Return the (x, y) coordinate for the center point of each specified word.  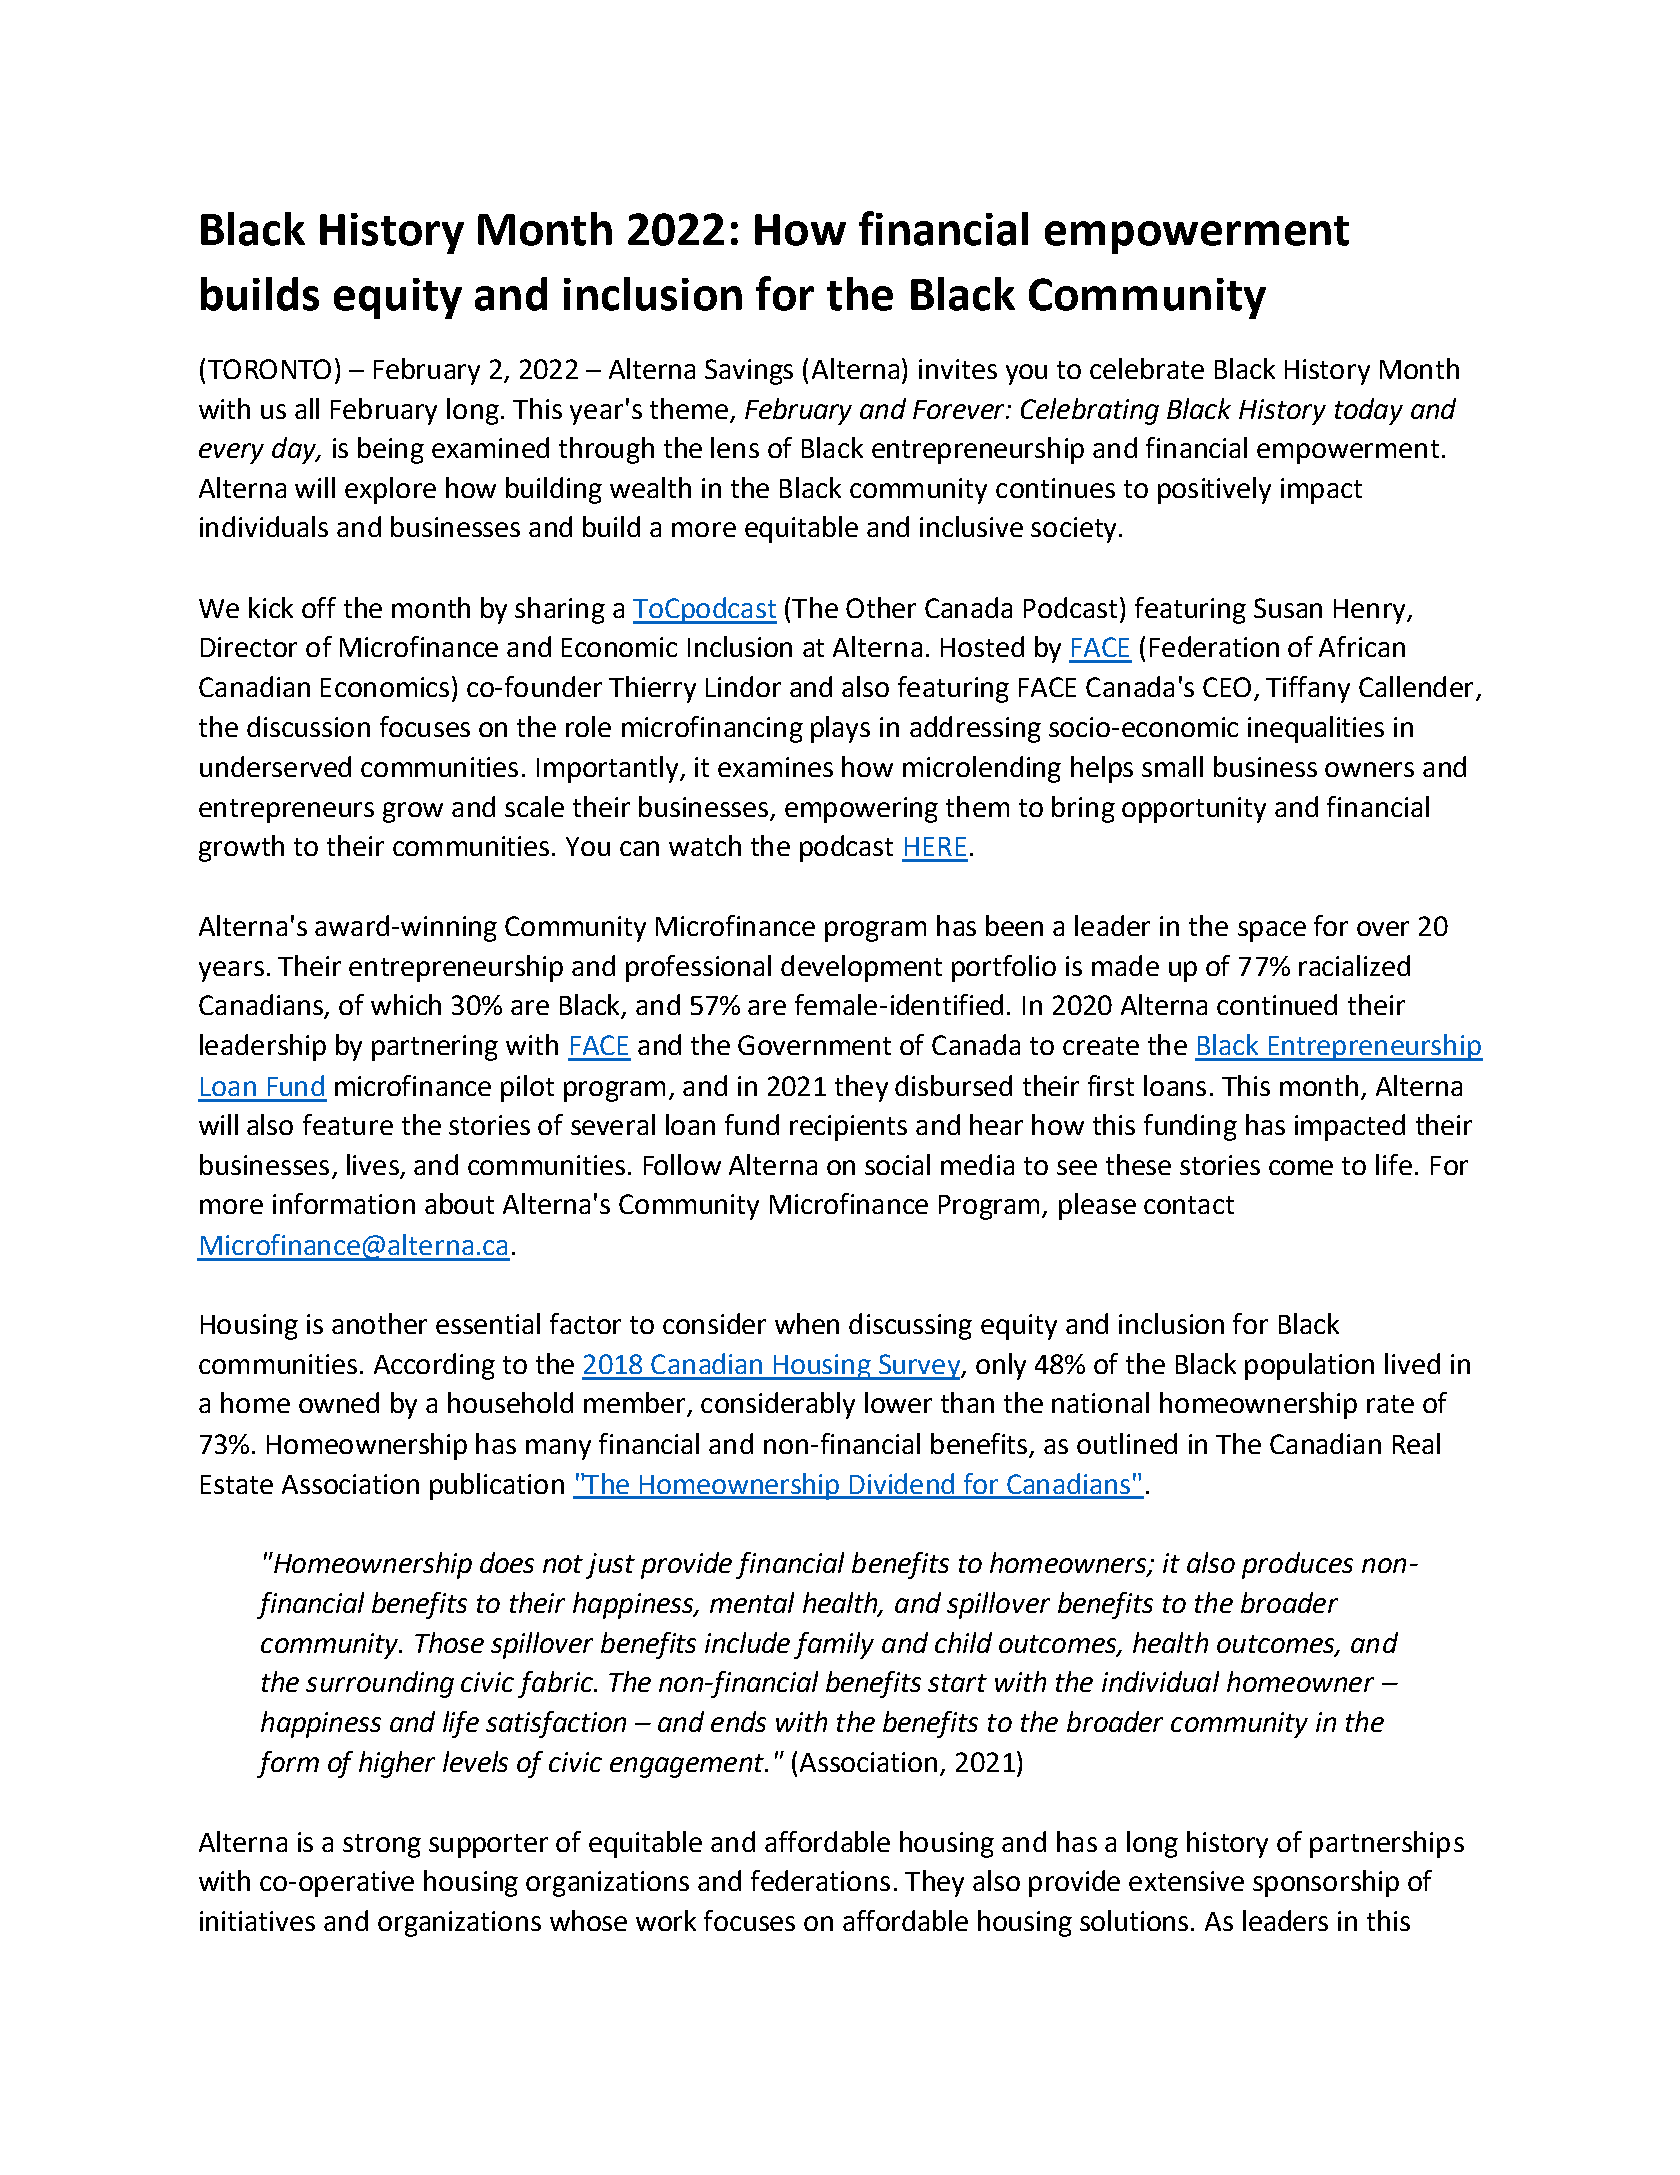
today (1369, 411)
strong (382, 1846)
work (666, 1920)
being (391, 450)
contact (1189, 1205)
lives (374, 1166)
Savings (749, 372)
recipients (848, 1128)
